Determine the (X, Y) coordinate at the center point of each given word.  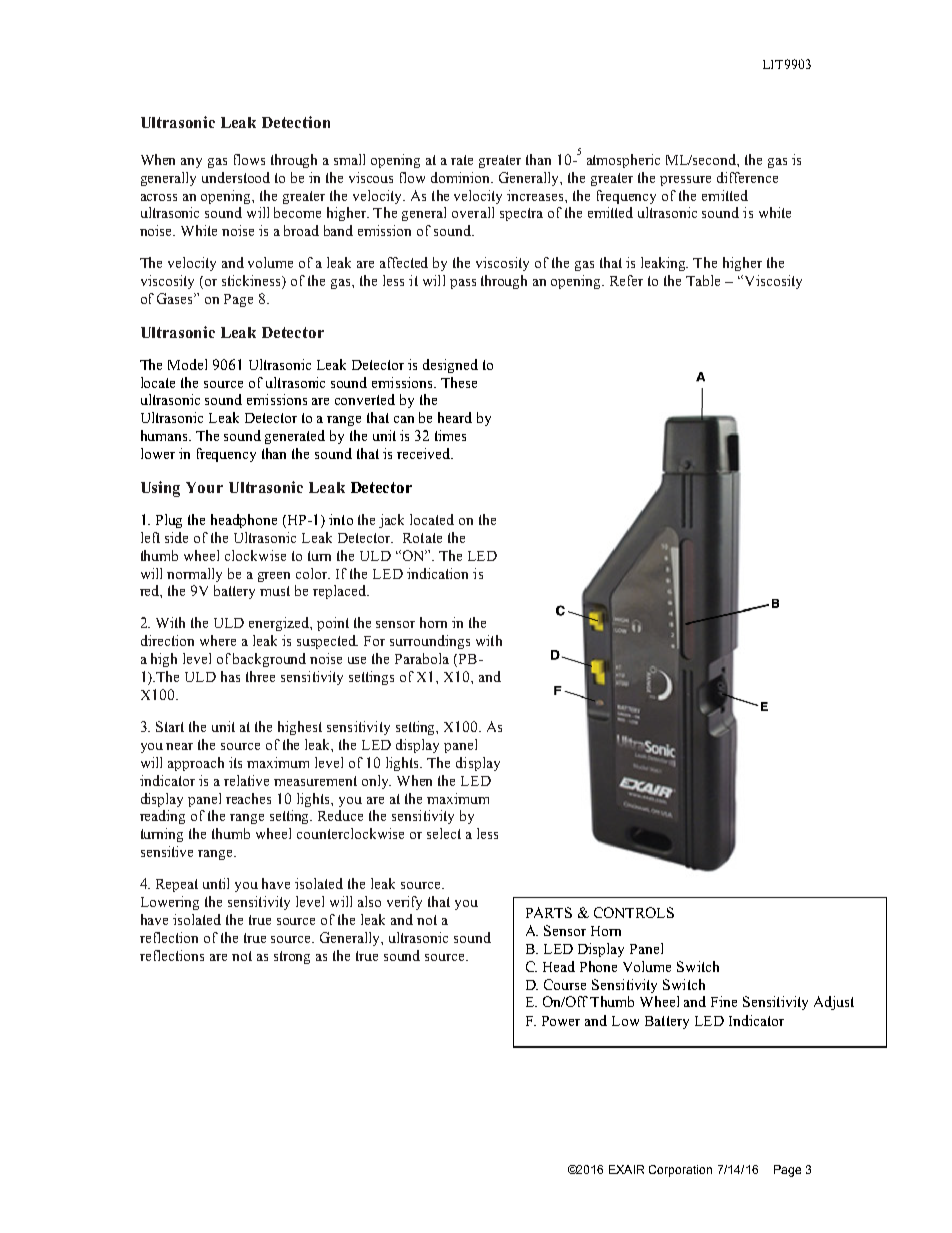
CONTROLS (634, 912)
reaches (248, 798)
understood (236, 177)
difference (747, 177)
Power (561, 1021)
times (450, 435)
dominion (462, 177)
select (444, 833)
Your (204, 487)
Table (703, 280)
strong (292, 957)
